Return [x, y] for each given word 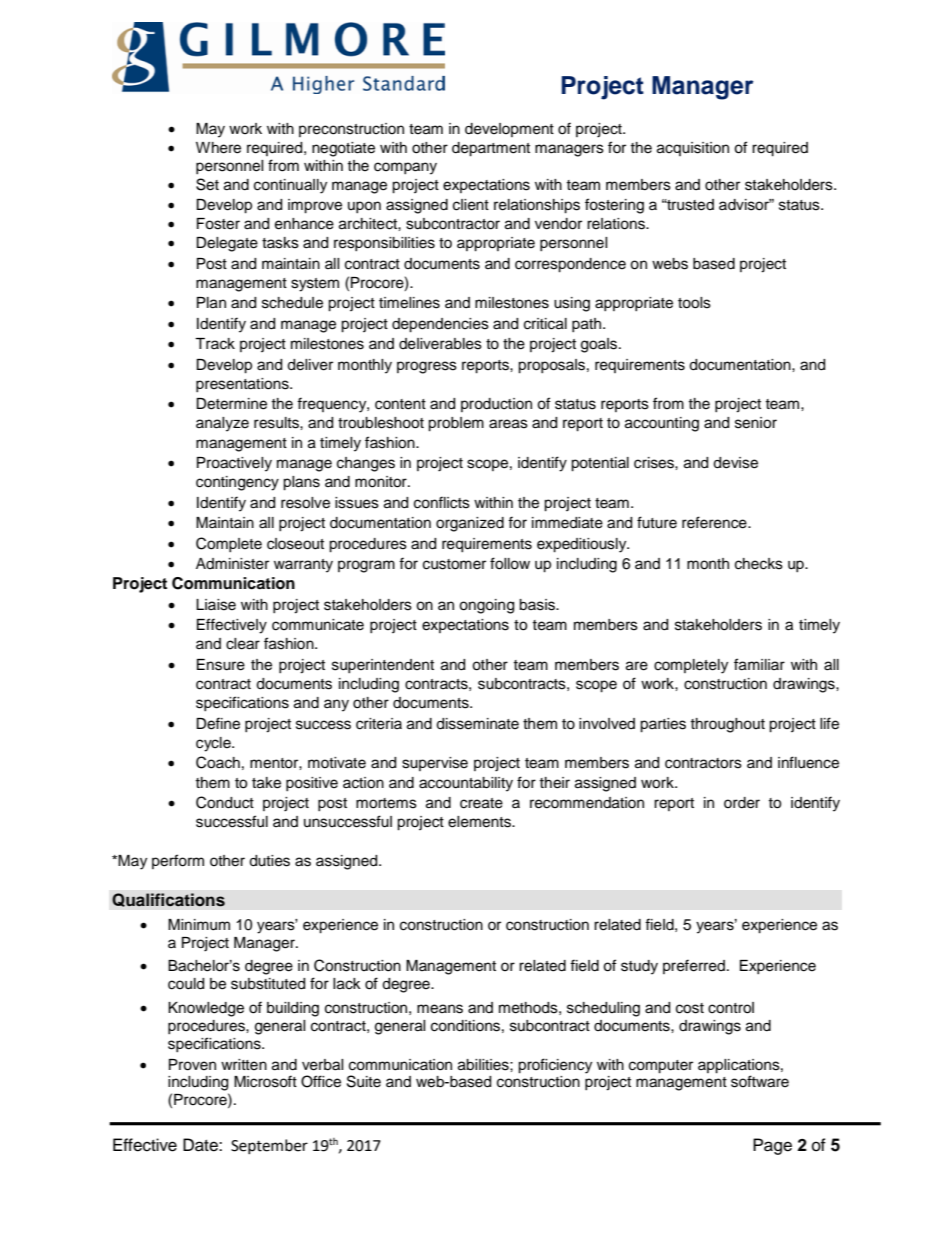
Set [207, 184]
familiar [759, 664]
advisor [745, 205]
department [491, 149]
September [269, 1146]
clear [243, 644]
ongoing [486, 606]
